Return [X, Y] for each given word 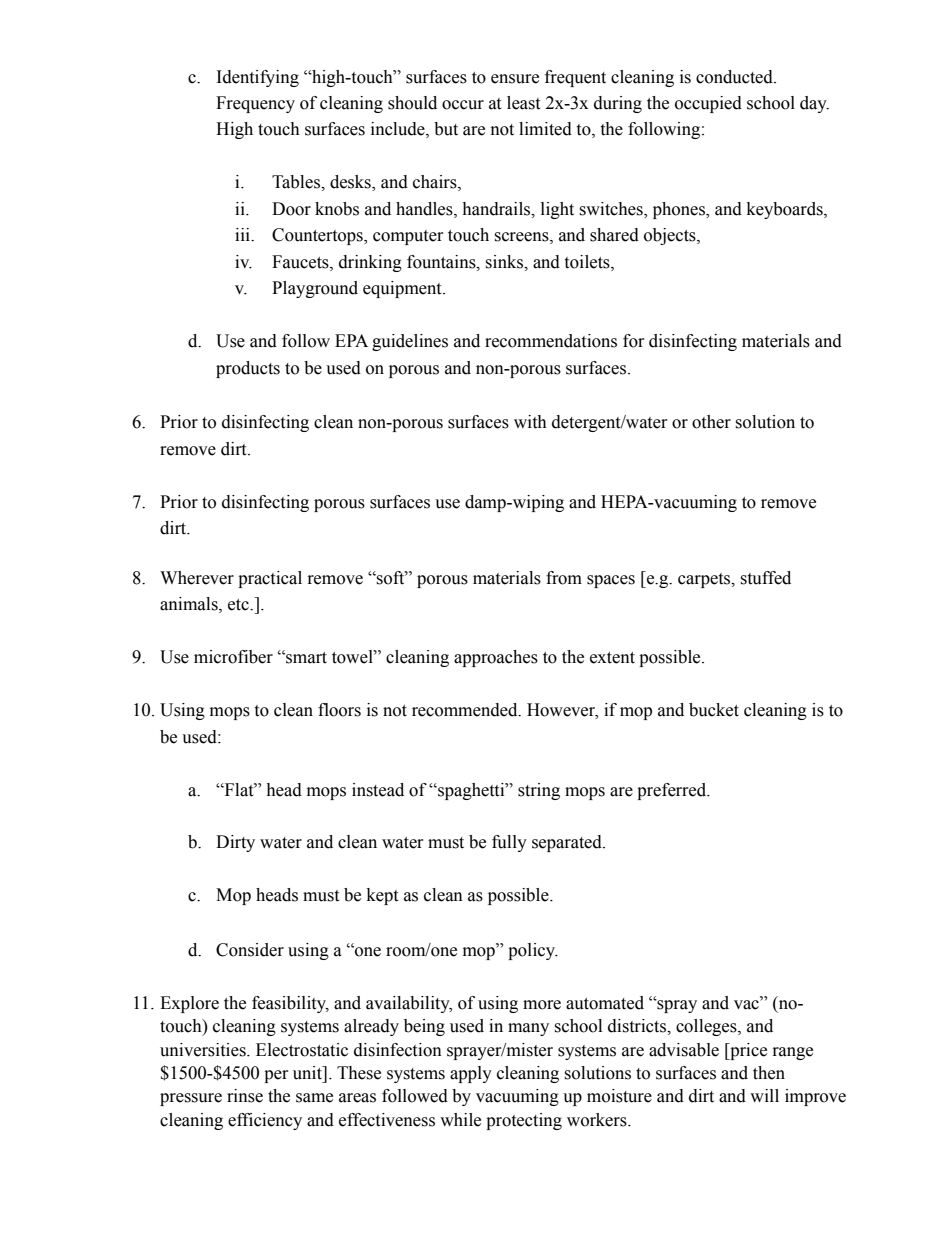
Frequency [255, 104]
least [523, 103]
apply [471, 1074]
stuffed [765, 578]
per [276, 1076]
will [764, 1095]
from [564, 578]
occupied [708, 104]
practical [270, 579]
